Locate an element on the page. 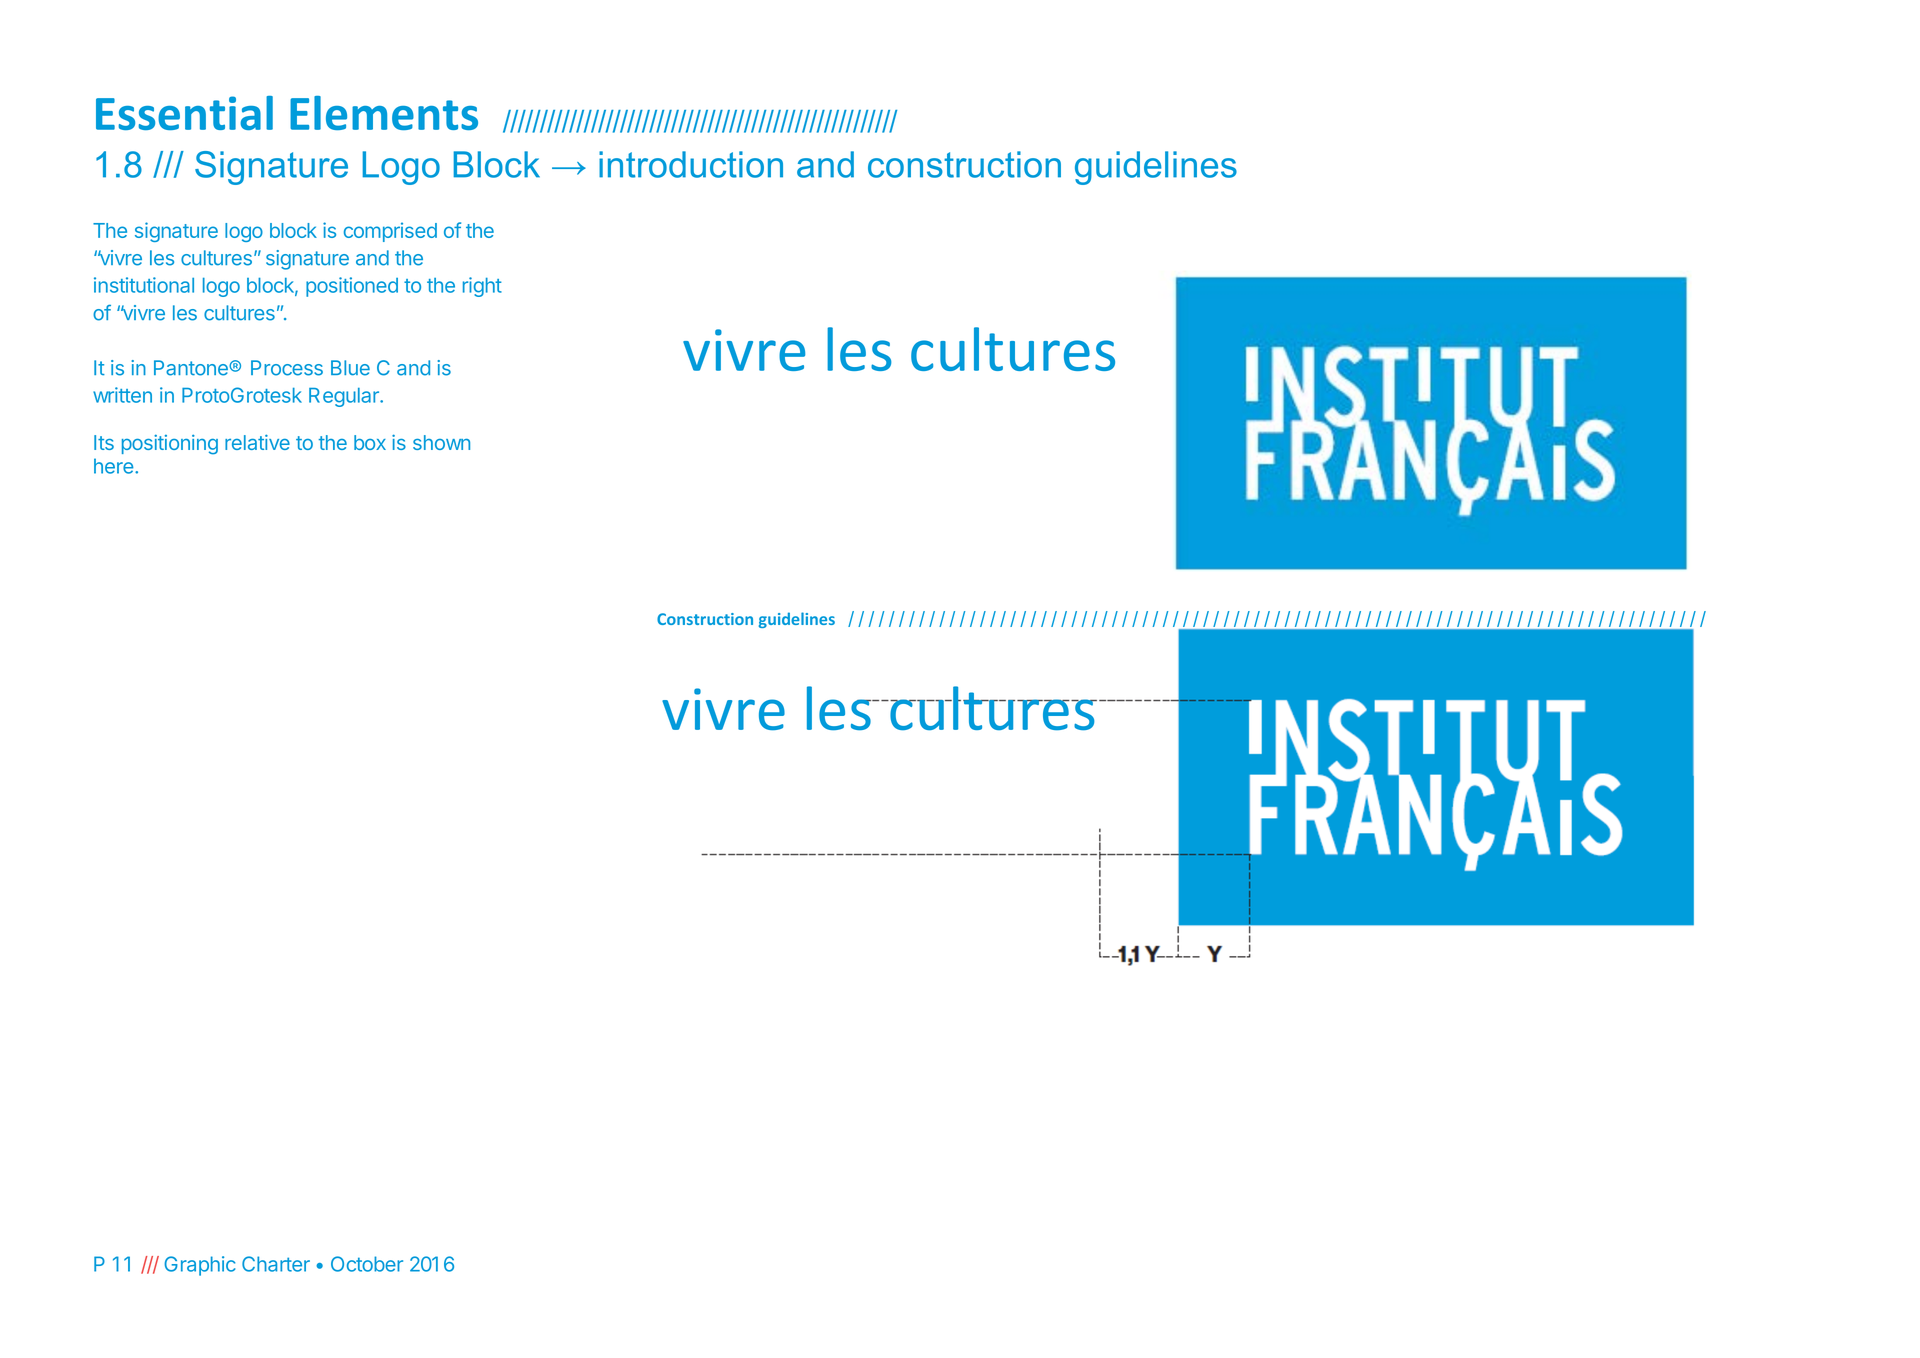 This document has height=1358, width=1920. Essential is located at coordinates (184, 113).
